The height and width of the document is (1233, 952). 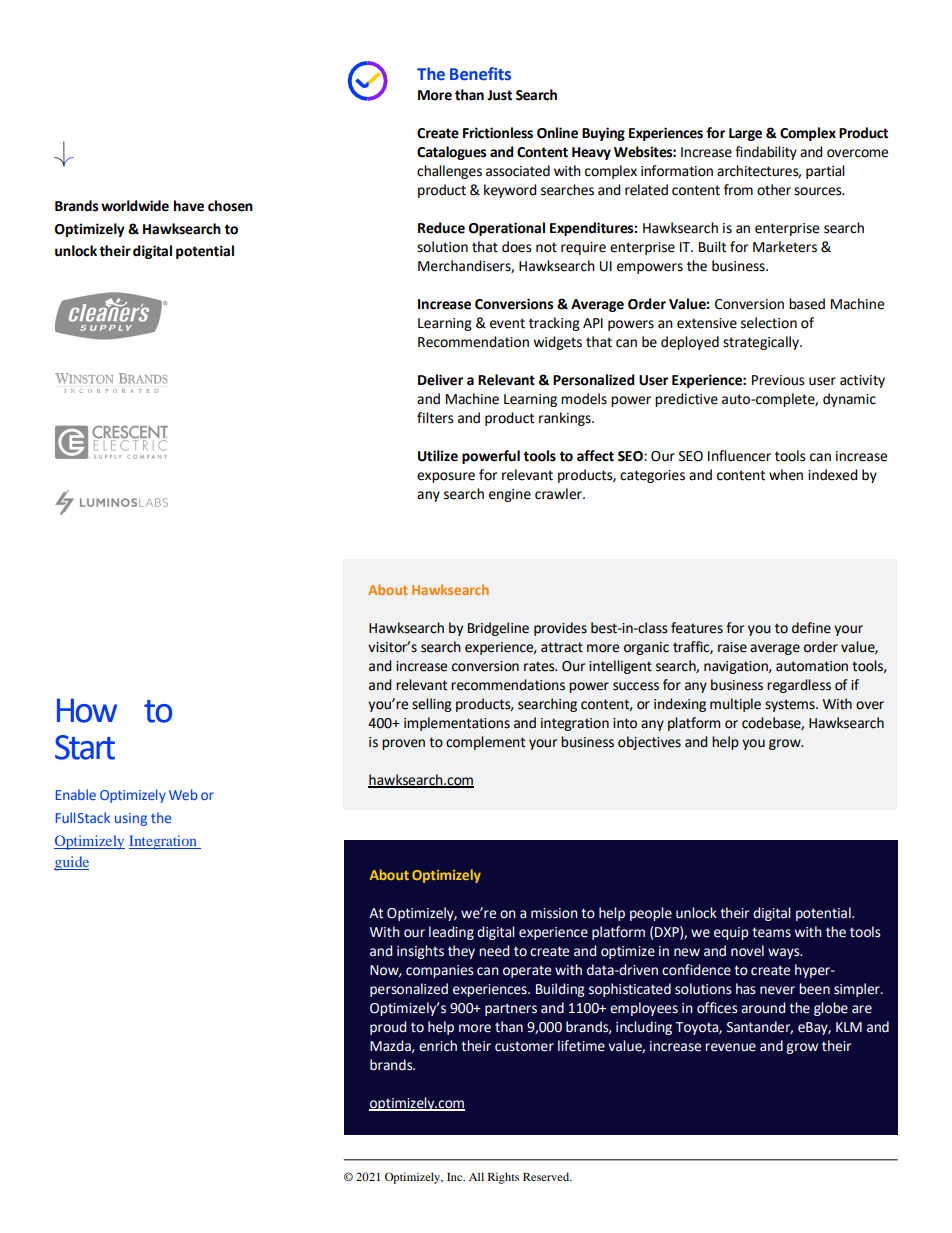 I want to click on Just, so click(x=499, y=95).
